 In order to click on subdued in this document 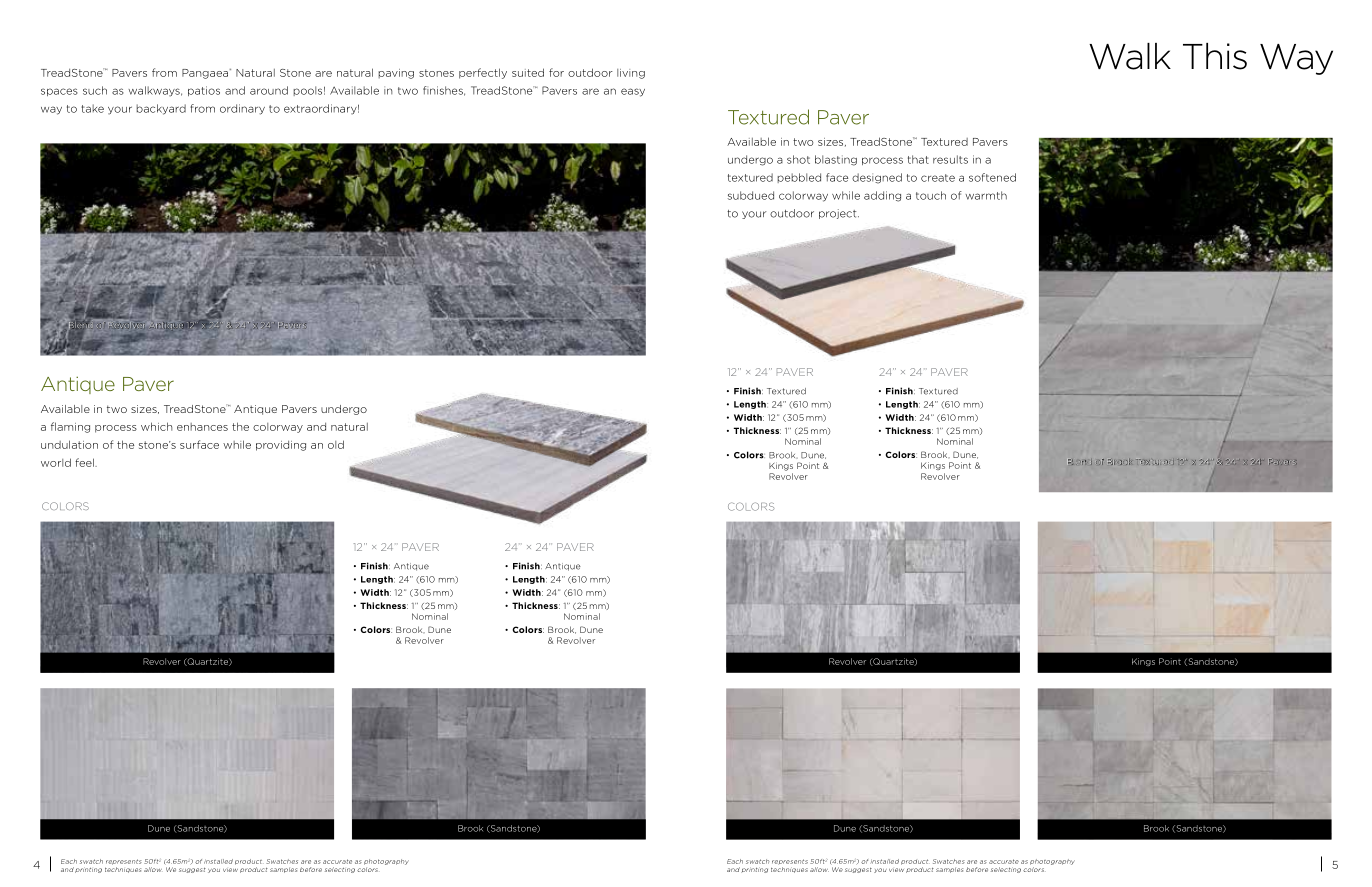, I will do `click(751, 195)`.
